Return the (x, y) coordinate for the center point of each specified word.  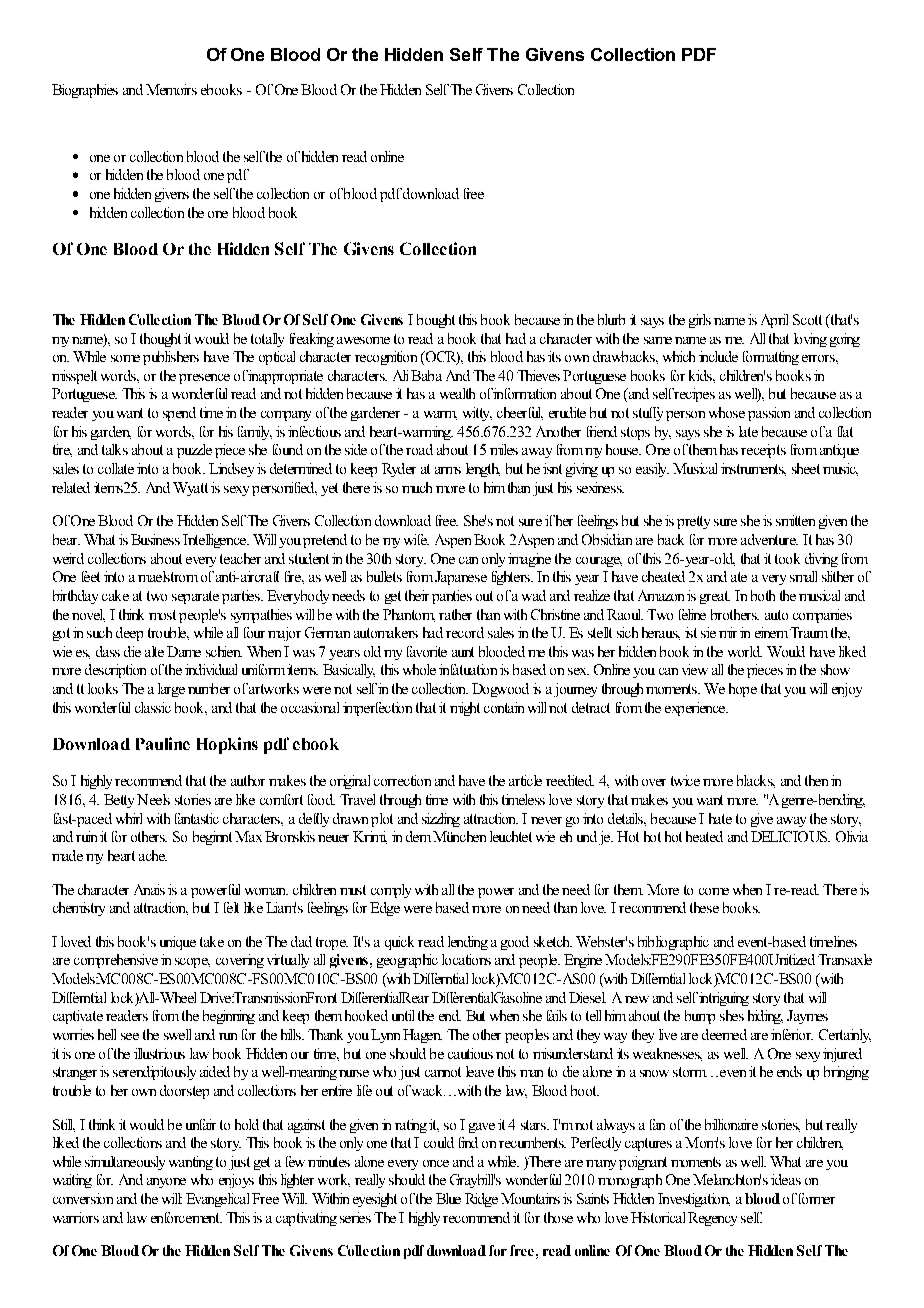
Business (155, 539)
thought (160, 340)
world (745, 651)
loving (810, 340)
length (483, 470)
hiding (765, 1017)
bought (436, 321)
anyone (166, 1183)
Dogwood (500, 690)
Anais (149, 889)
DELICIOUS (790, 836)
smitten (795, 520)
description (115, 671)
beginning (229, 1017)
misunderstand (573, 1053)
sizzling (441, 820)
